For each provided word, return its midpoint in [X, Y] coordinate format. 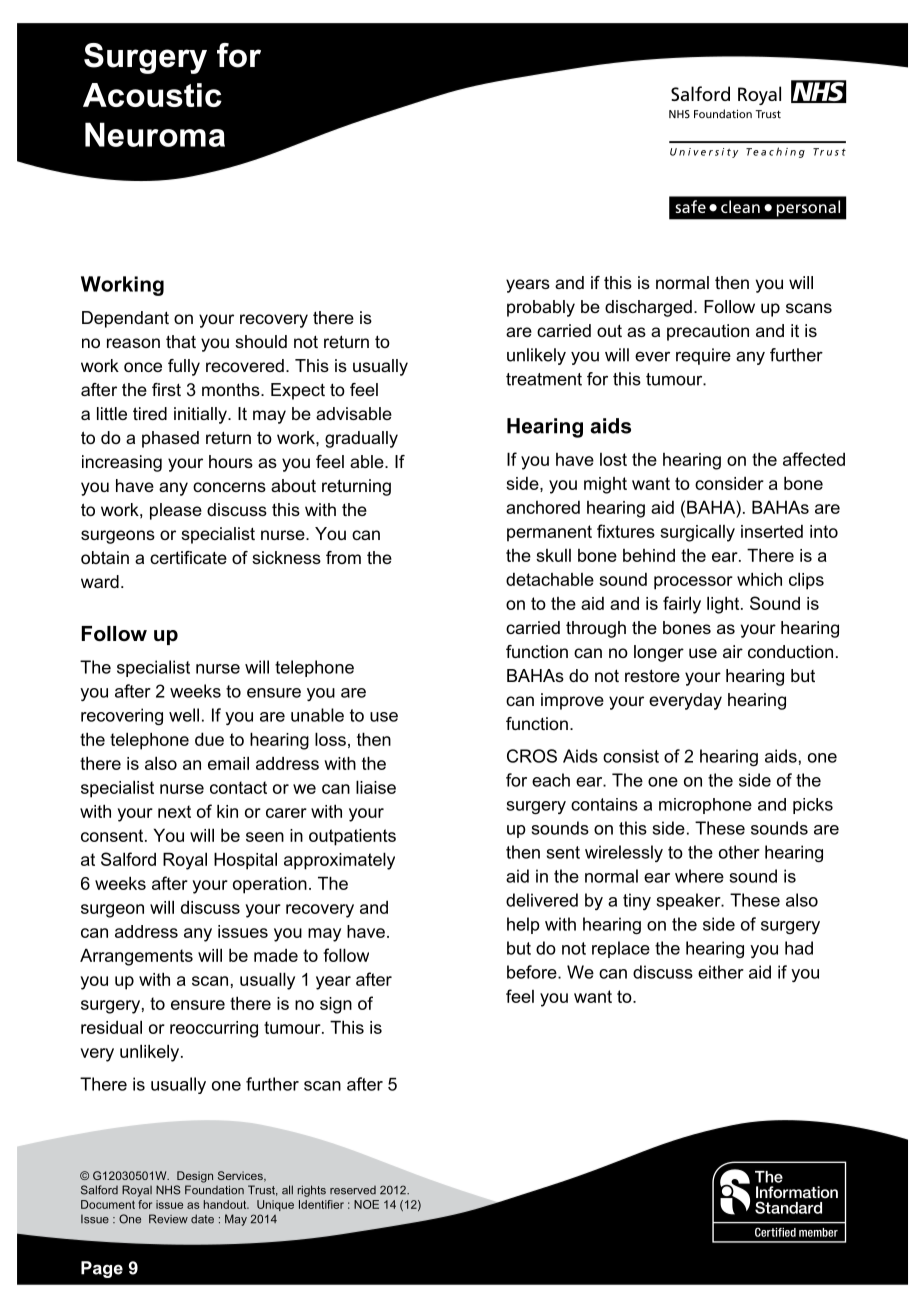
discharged [648, 308]
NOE [366, 1204]
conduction [790, 651]
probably [541, 308]
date [202, 1219]
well [184, 715]
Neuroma [155, 134]
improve [572, 701]
